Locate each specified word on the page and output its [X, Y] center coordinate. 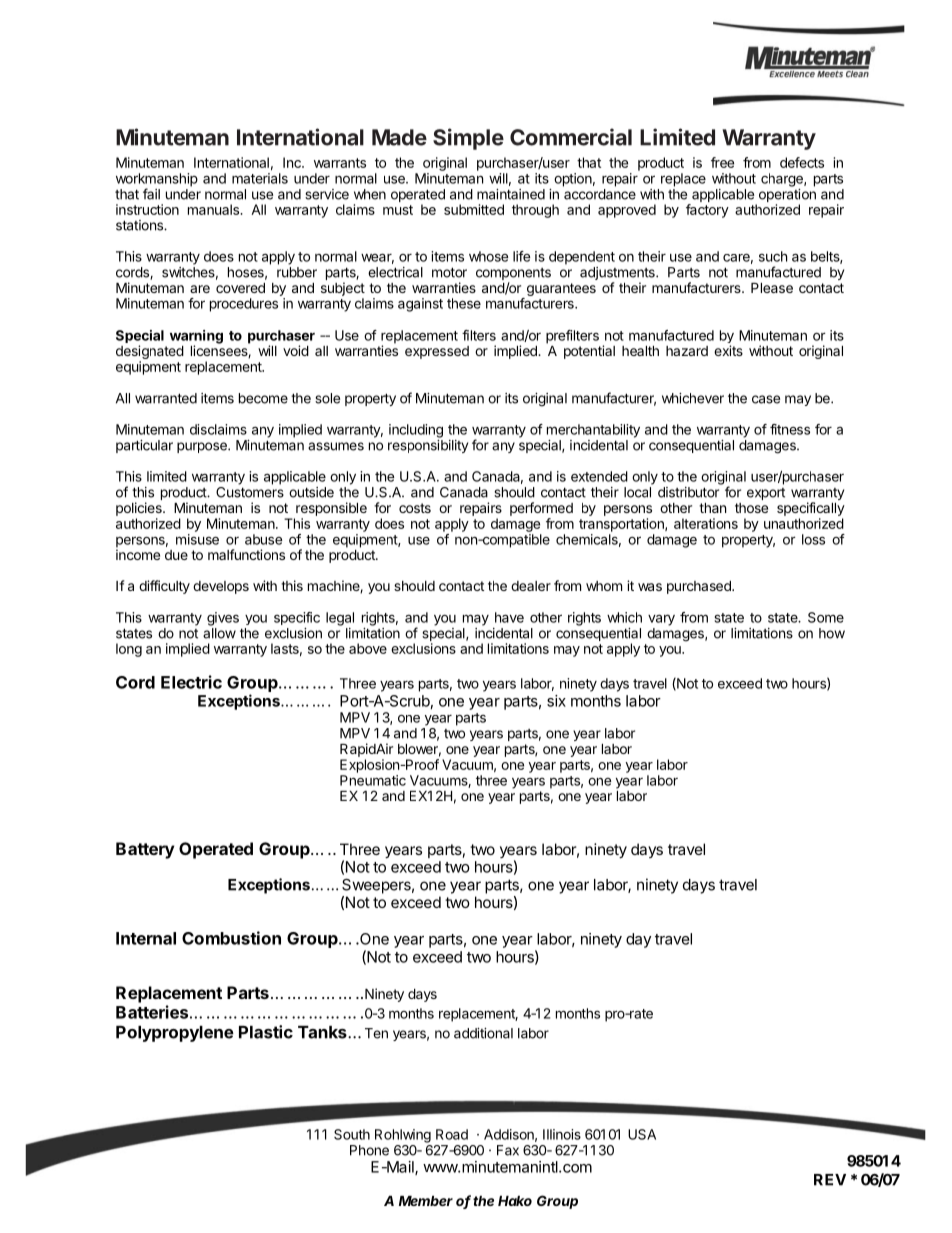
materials [260, 178]
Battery [145, 850]
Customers [250, 492]
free [722, 162]
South [352, 1134]
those [751, 508]
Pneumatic [373, 780]
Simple [468, 139]
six [556, 701]
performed [541, 509]
